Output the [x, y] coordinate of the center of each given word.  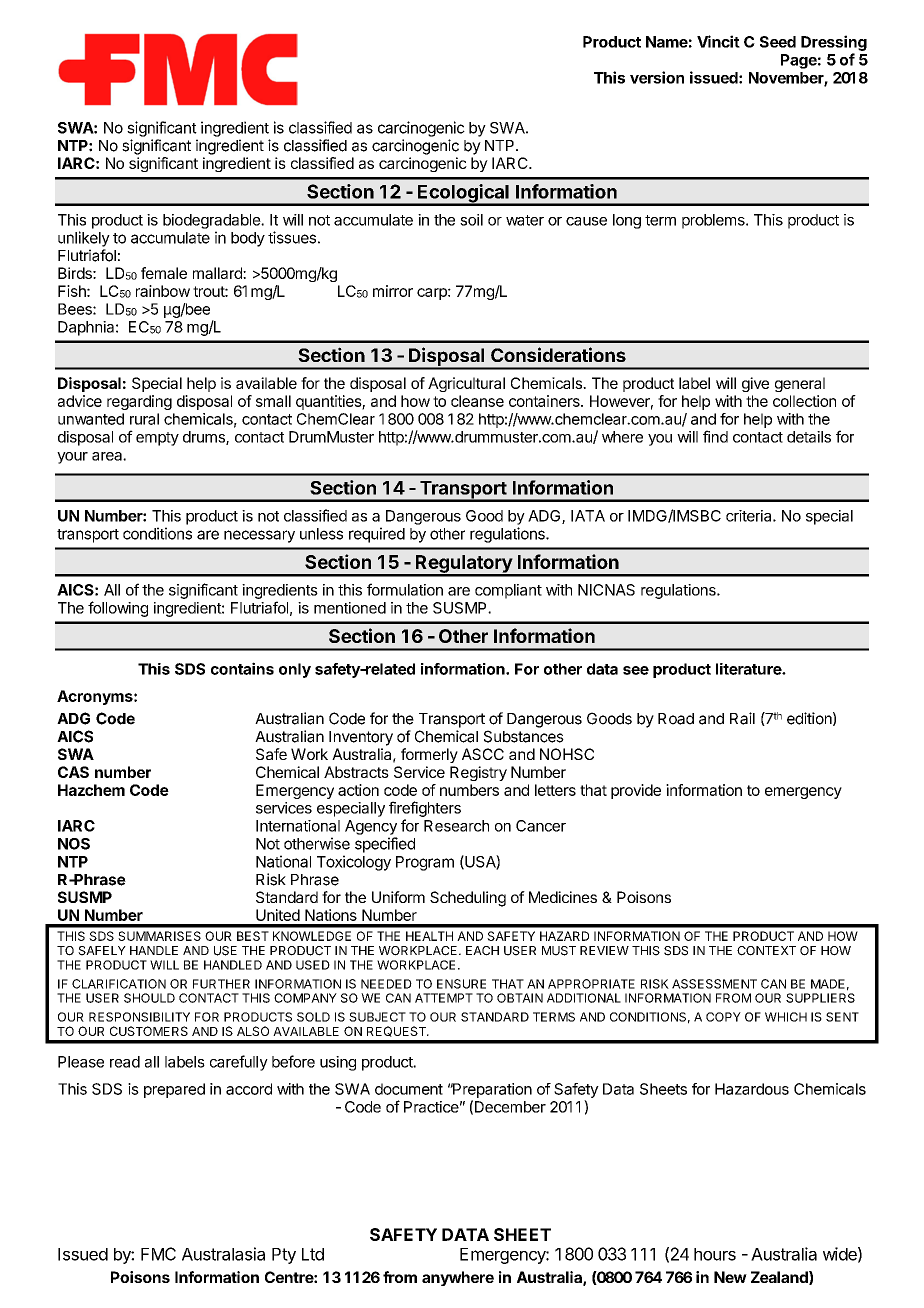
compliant [508, 591]
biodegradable [212, 221]
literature [749, 669]
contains [242, 668]
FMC [158, 1254]
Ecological [463, 194]
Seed [778, 42]
